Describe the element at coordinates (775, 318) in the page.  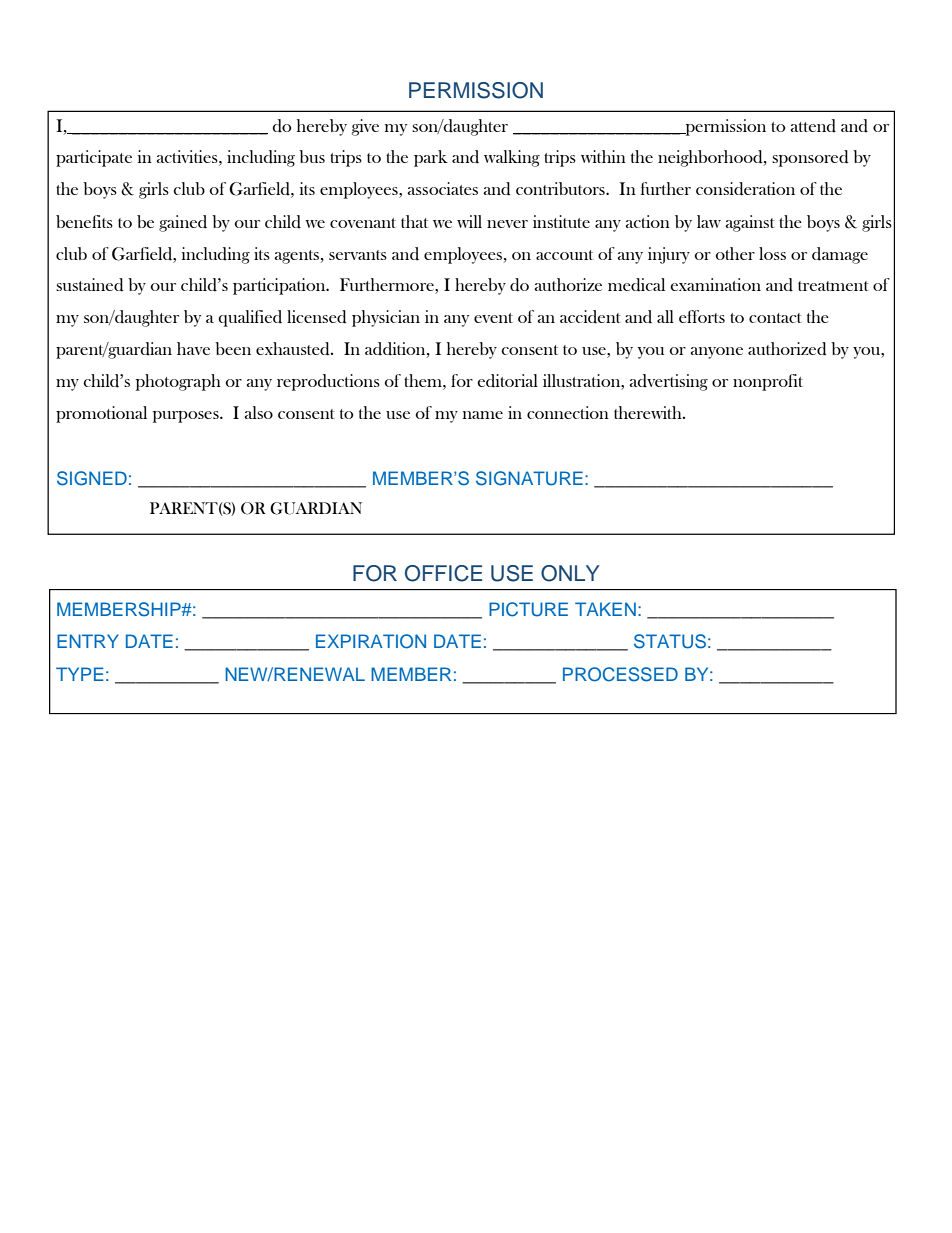
I see `contact` at that location.
